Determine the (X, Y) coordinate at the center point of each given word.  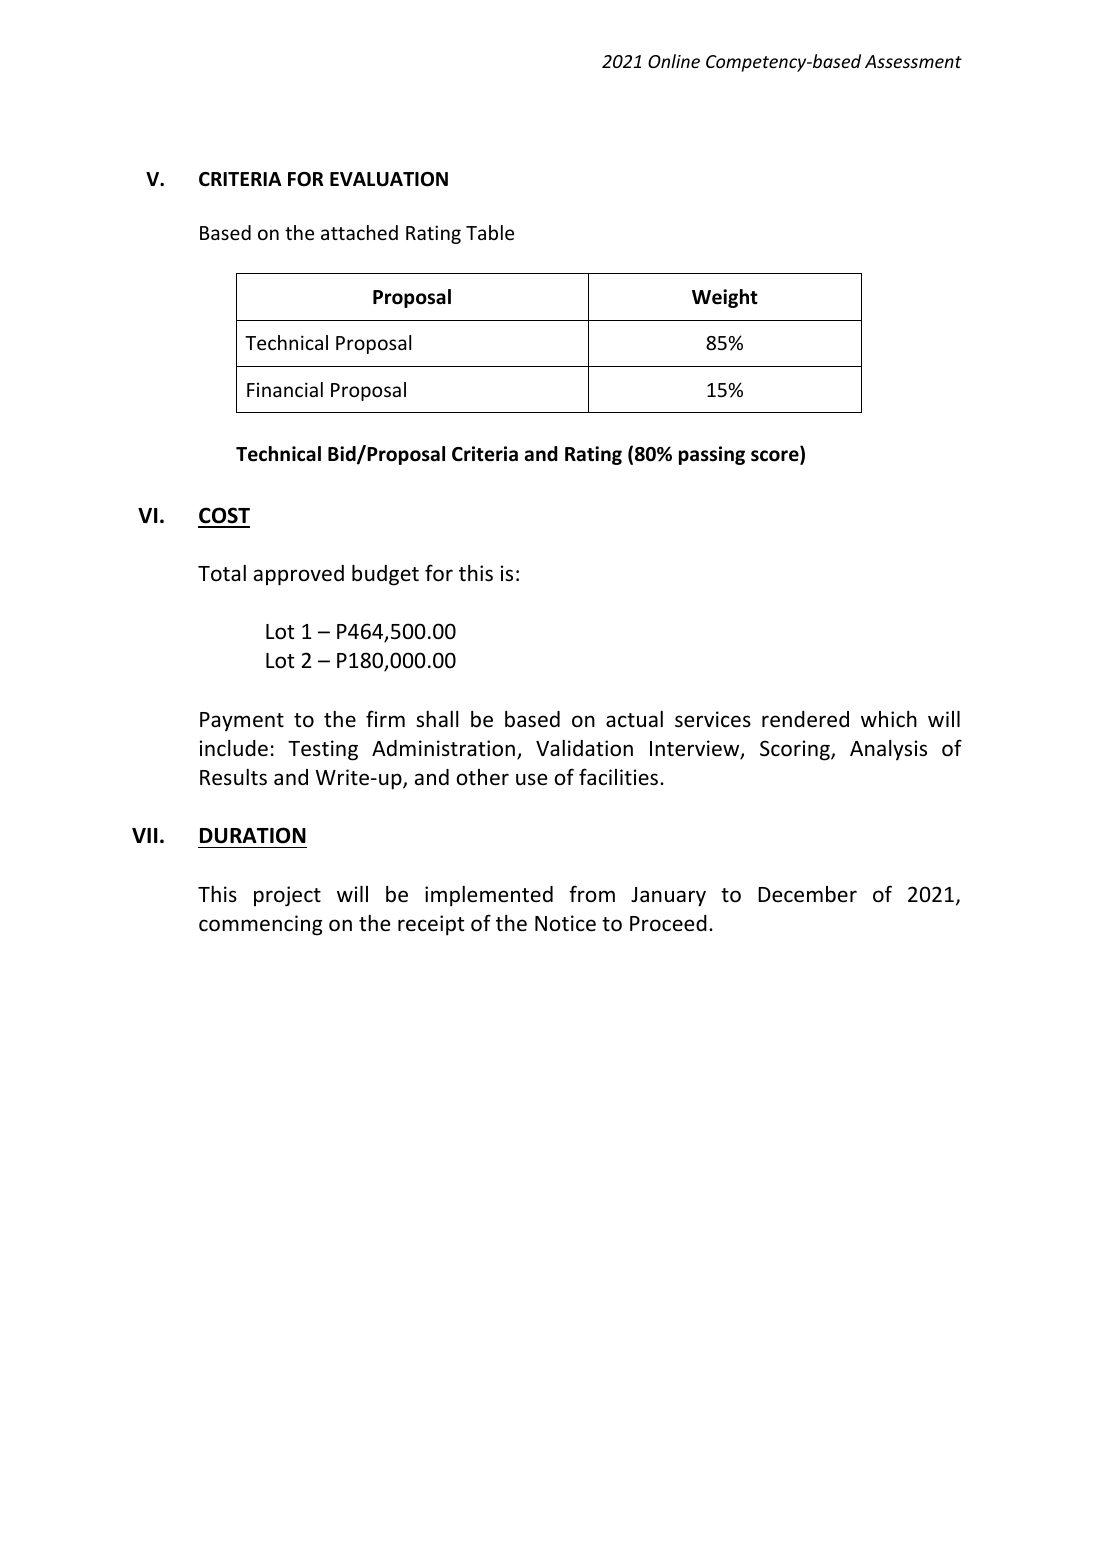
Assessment (913, 61)
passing (712, 455)
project (287, 896)
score (776, 457)
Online (674, 61)
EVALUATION (389, 179)
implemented (489, 896)
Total (222, 573)
